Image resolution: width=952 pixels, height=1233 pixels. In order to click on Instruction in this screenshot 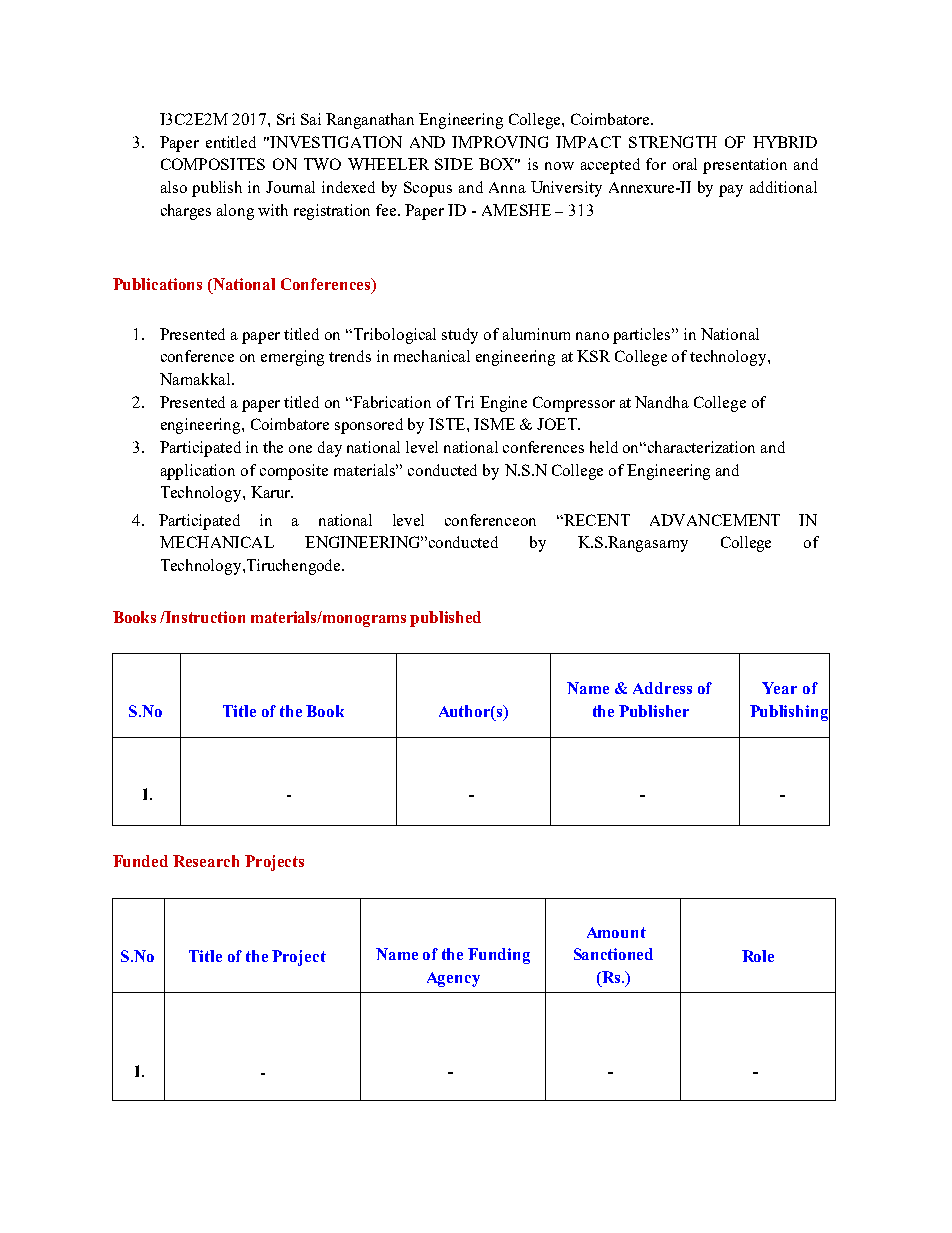, I will do `click(204, 617)`.
